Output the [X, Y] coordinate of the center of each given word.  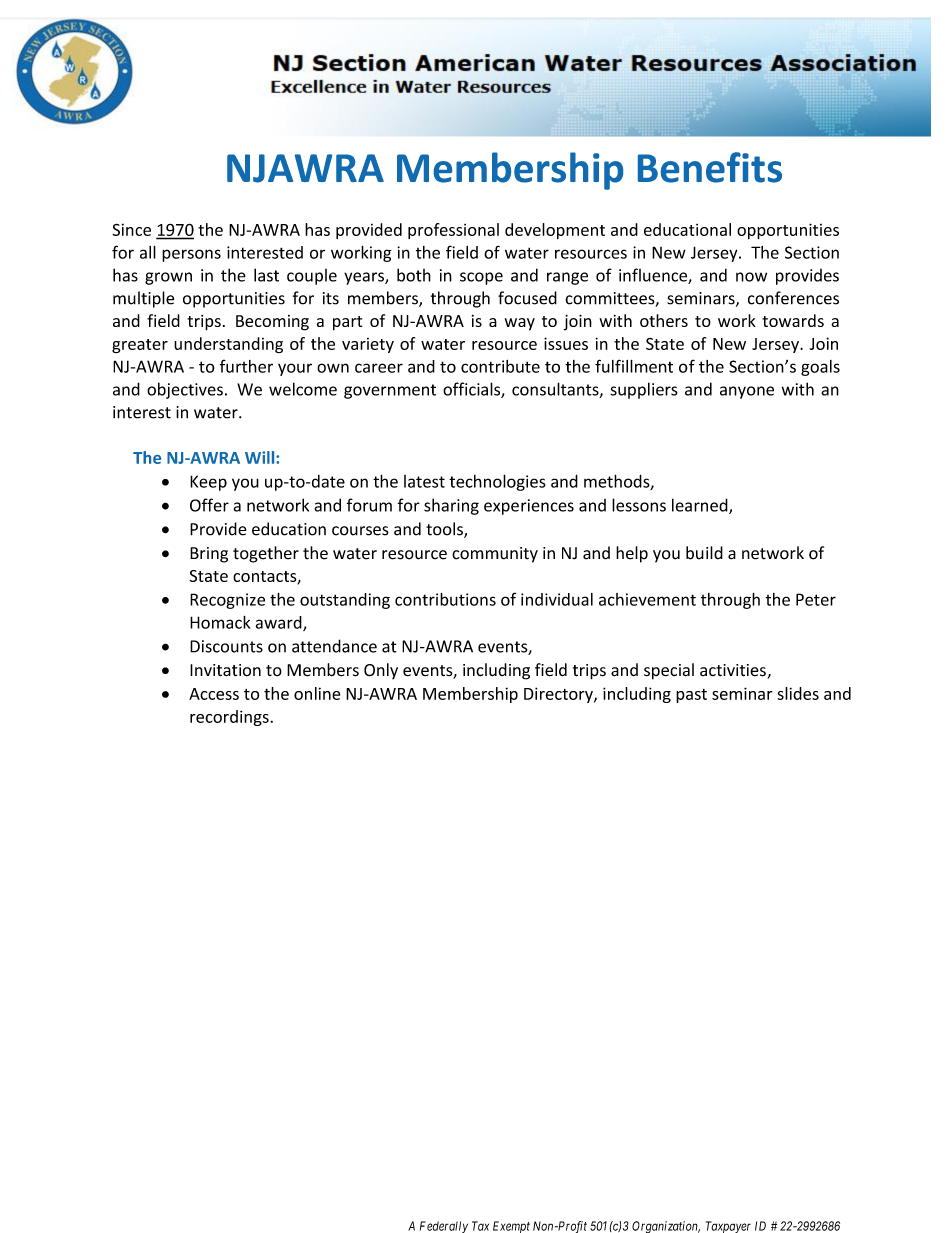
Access [214, 694]
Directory [559, 695]
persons [191, 255]
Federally [444, 1227]
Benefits [710, 167]
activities [734, 671]
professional [453, 231]
